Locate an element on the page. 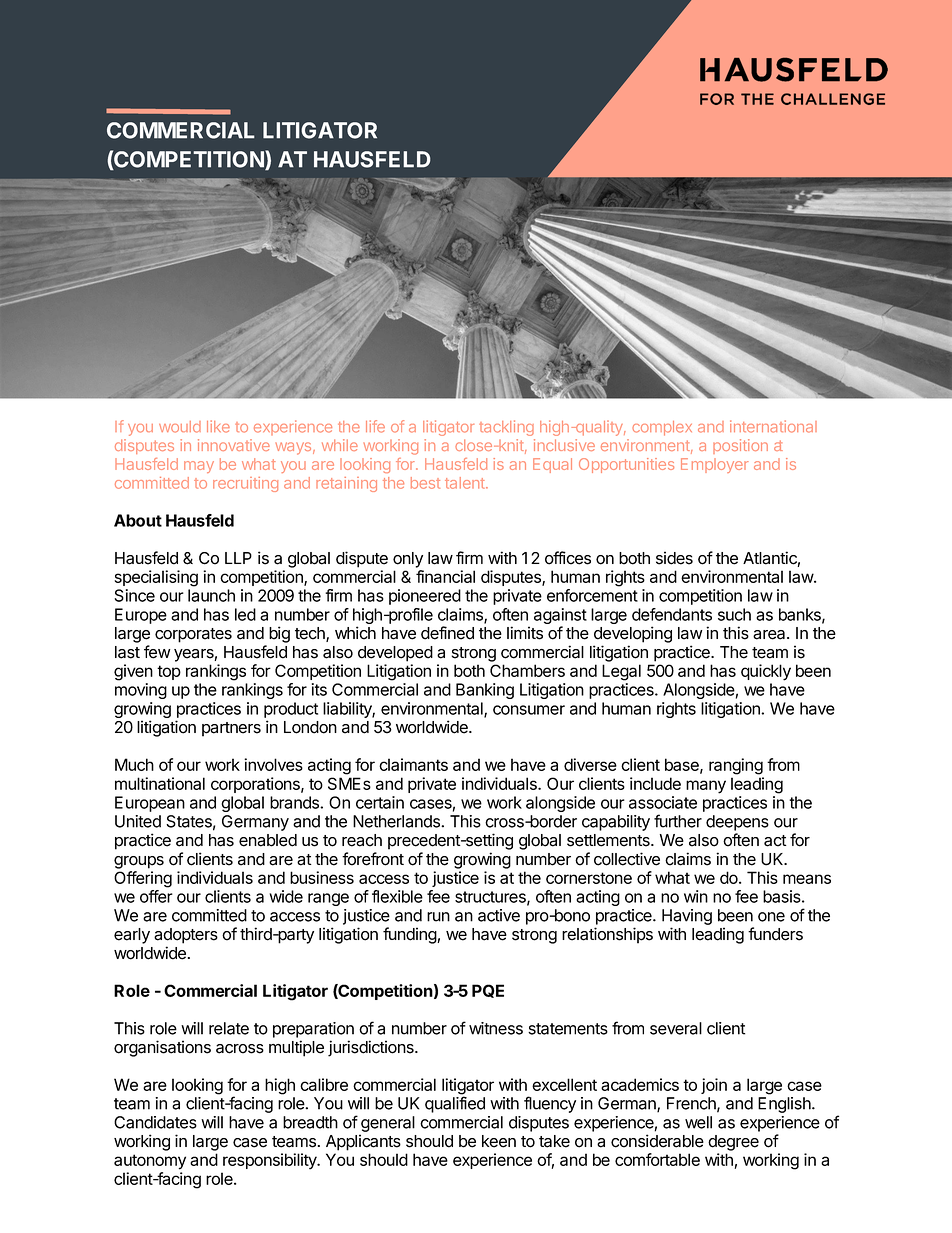  such is located at coordinates (734, 614).
